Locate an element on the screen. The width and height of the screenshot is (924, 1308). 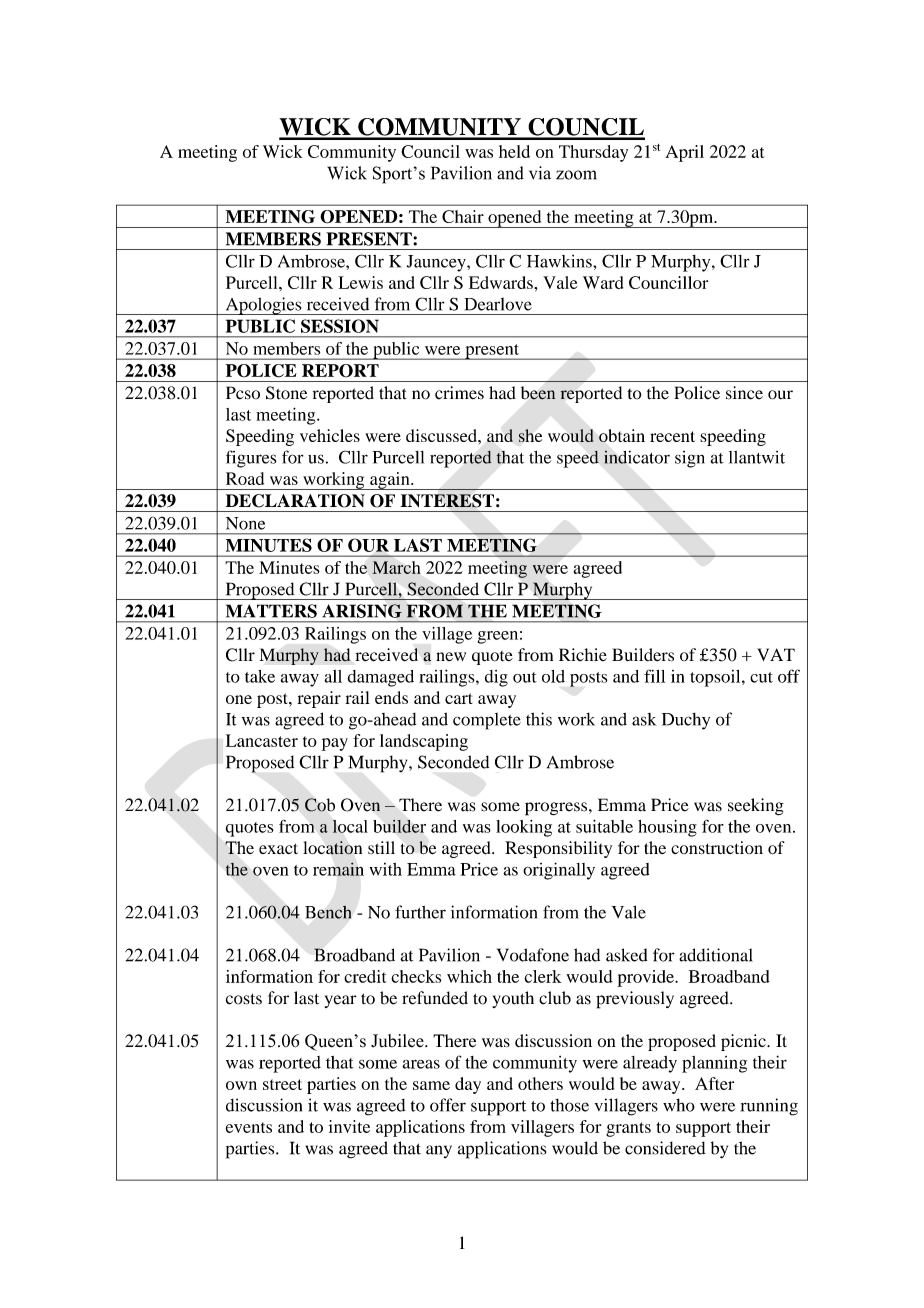
April is located at coordinates (684, 153).
